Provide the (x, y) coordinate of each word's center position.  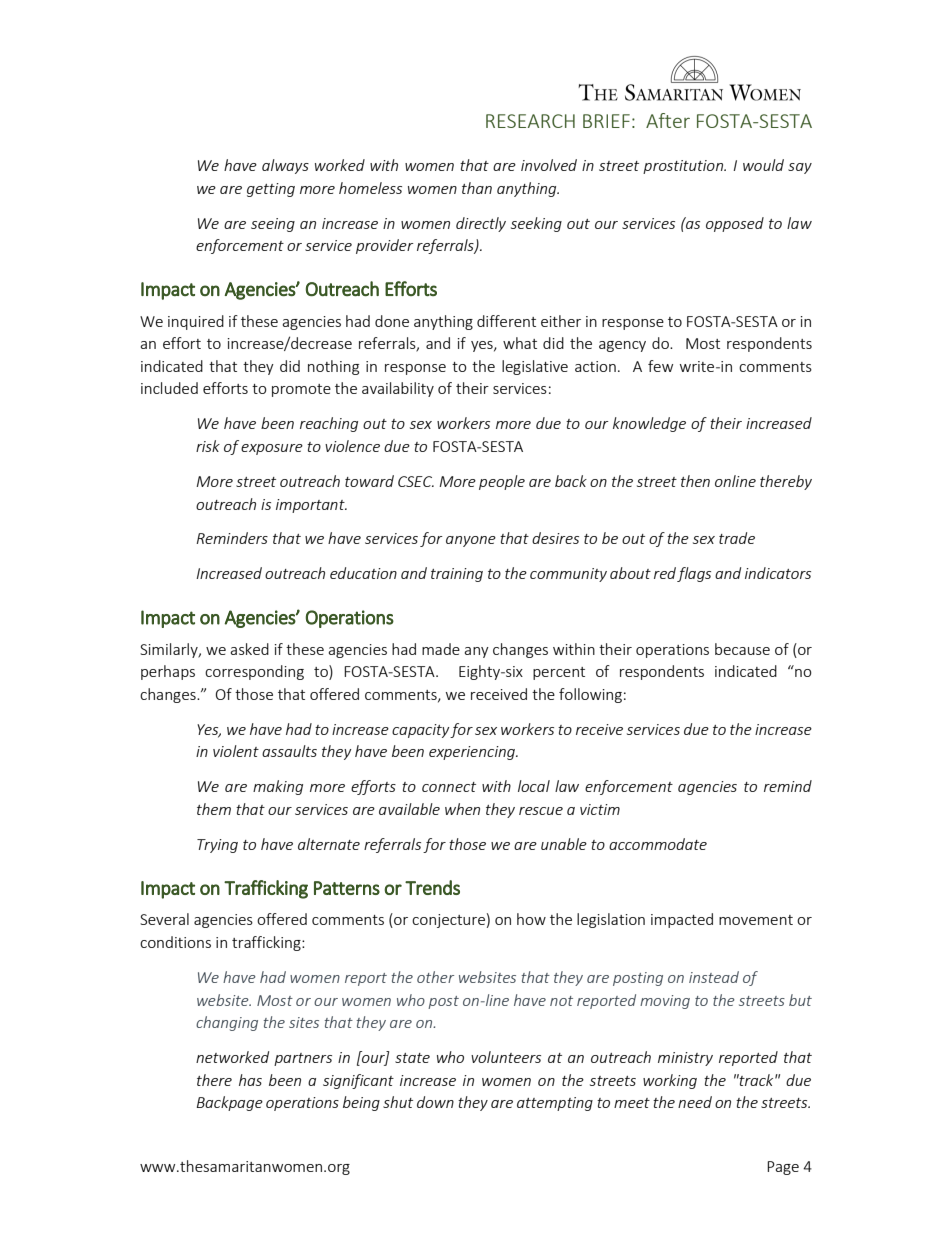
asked (249, 649)
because (742, 649)
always (285, 166)
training (457, 575)
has (250, 1080)
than (477, 188)
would (763, 165)
